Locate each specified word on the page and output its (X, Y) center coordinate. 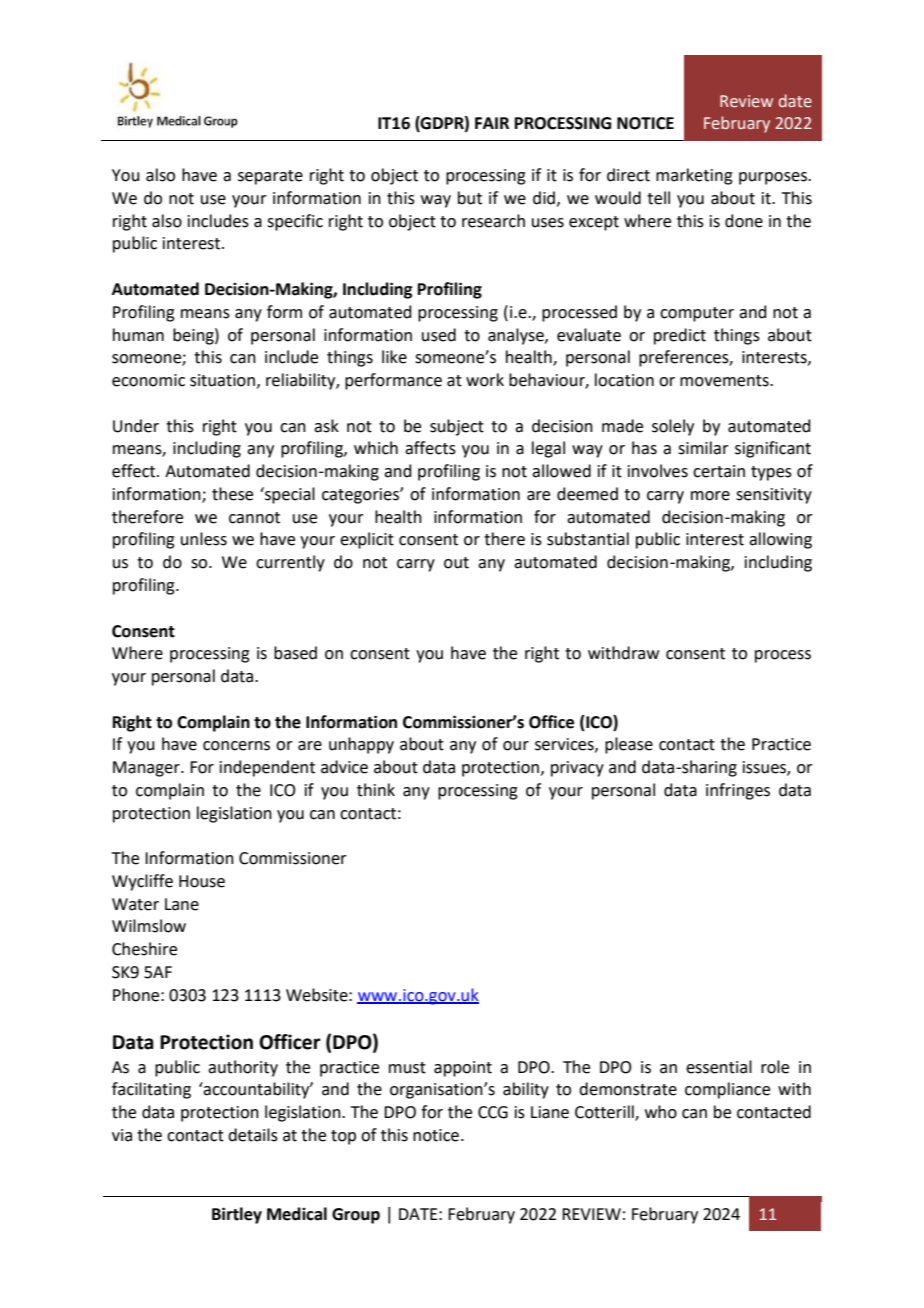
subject (457, 427)
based (295, 653)
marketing (694, 176)
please (629, 745)
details (253, 1135)
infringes (738, 791)
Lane (182, 904)
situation (222, 380)
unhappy (361, 745)
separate (270, 177)
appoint (463, 1069)
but (470, 198)
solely (673, 427)
